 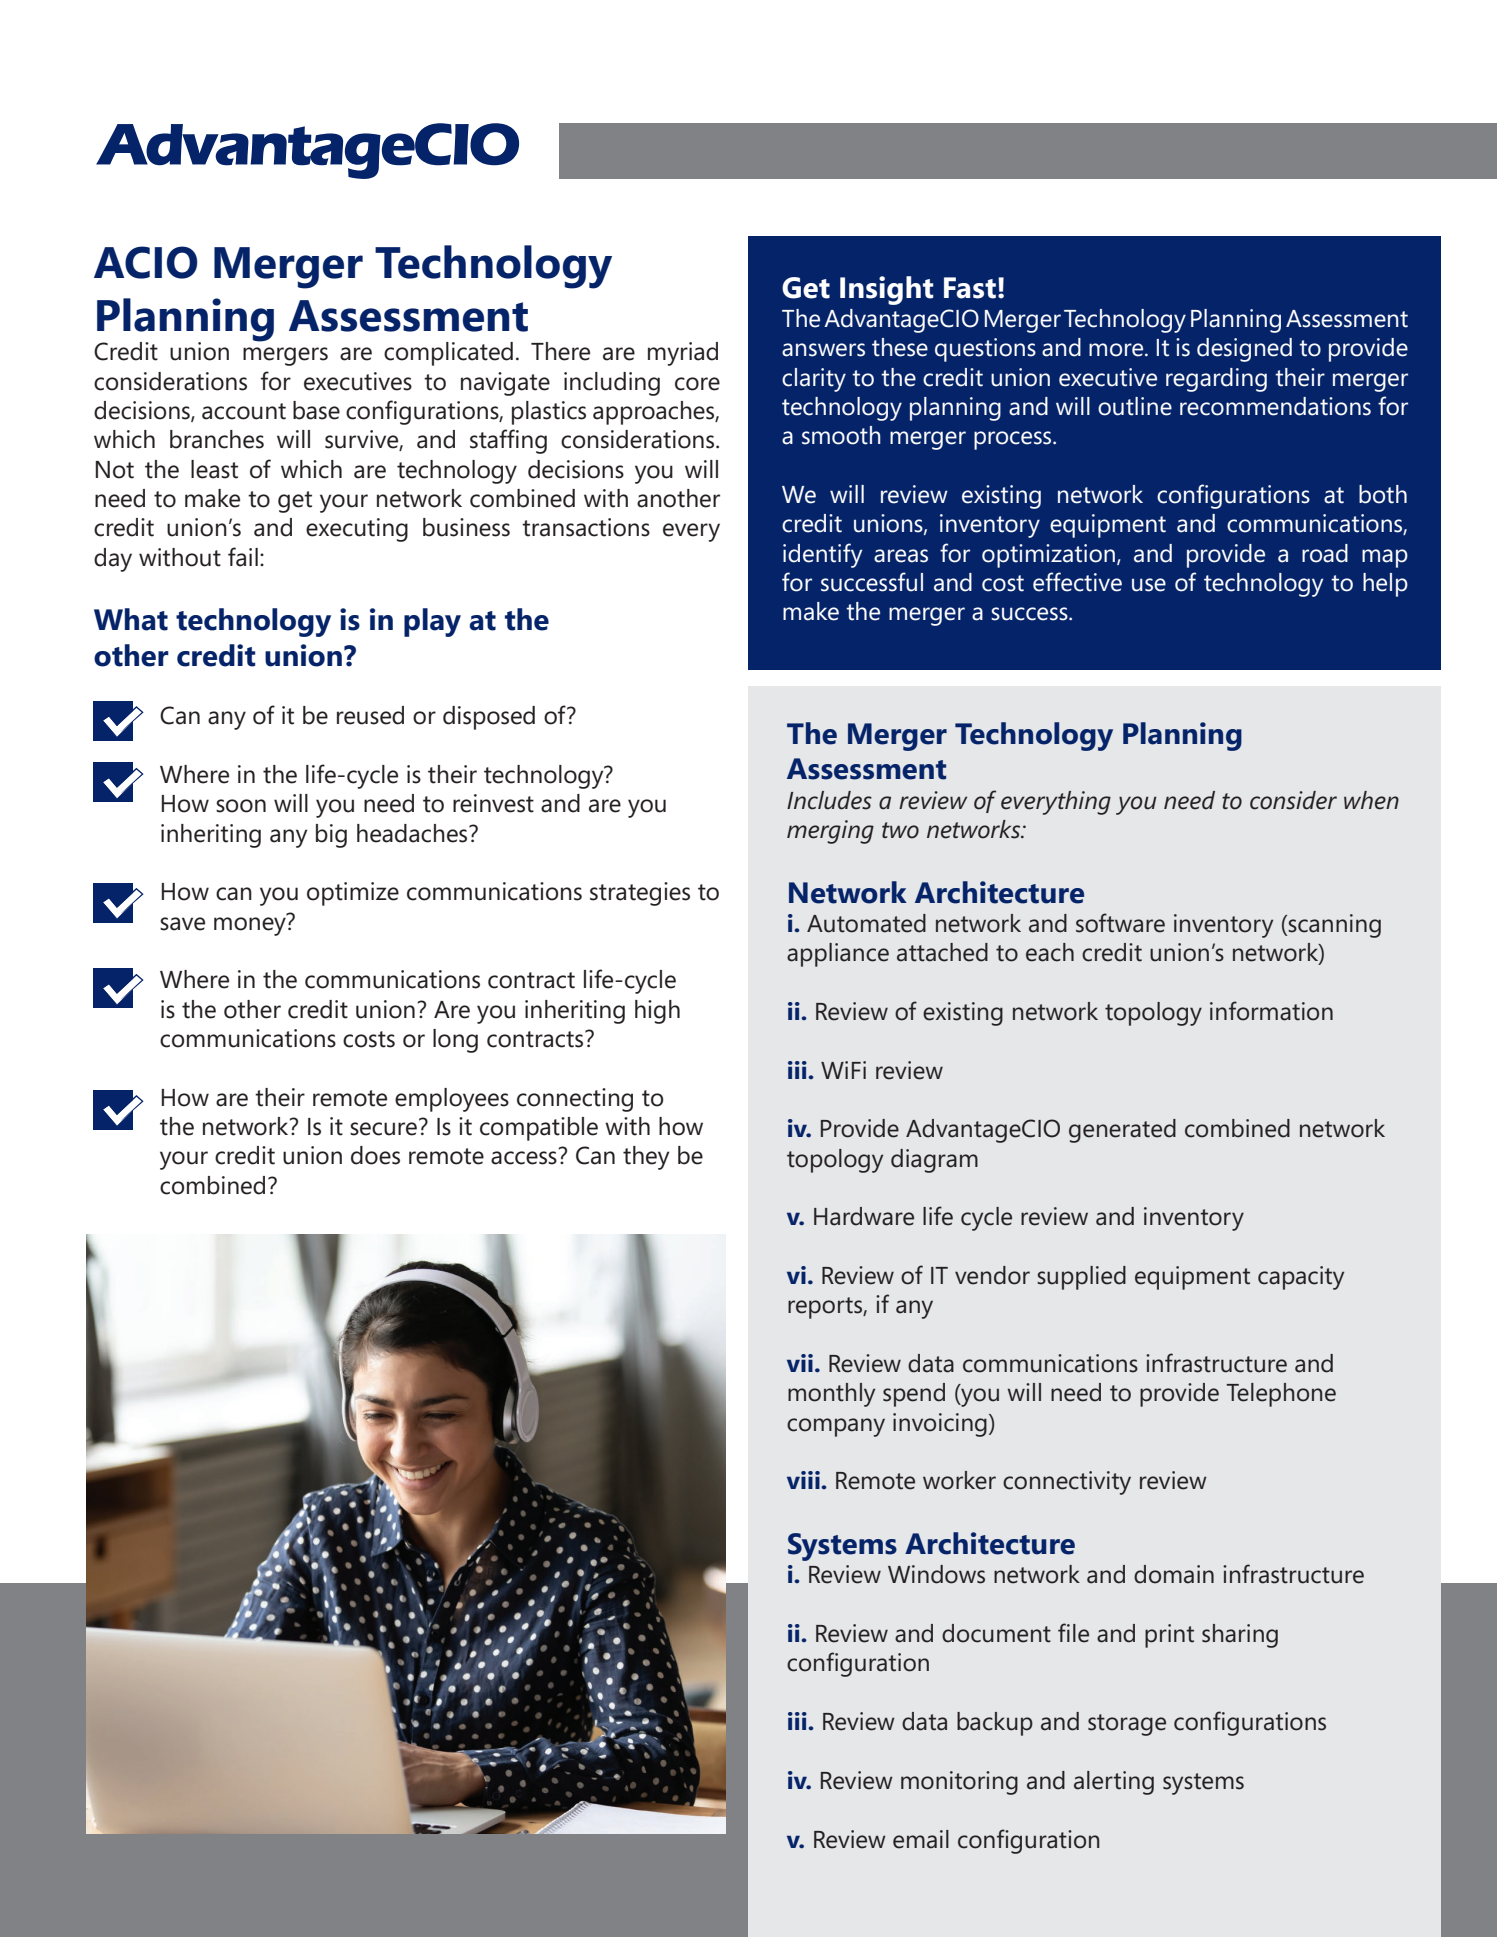 What do you see at coordinates (959, 1783) in the document?
I see `monitoring` at bounding box center [959, 1783].
